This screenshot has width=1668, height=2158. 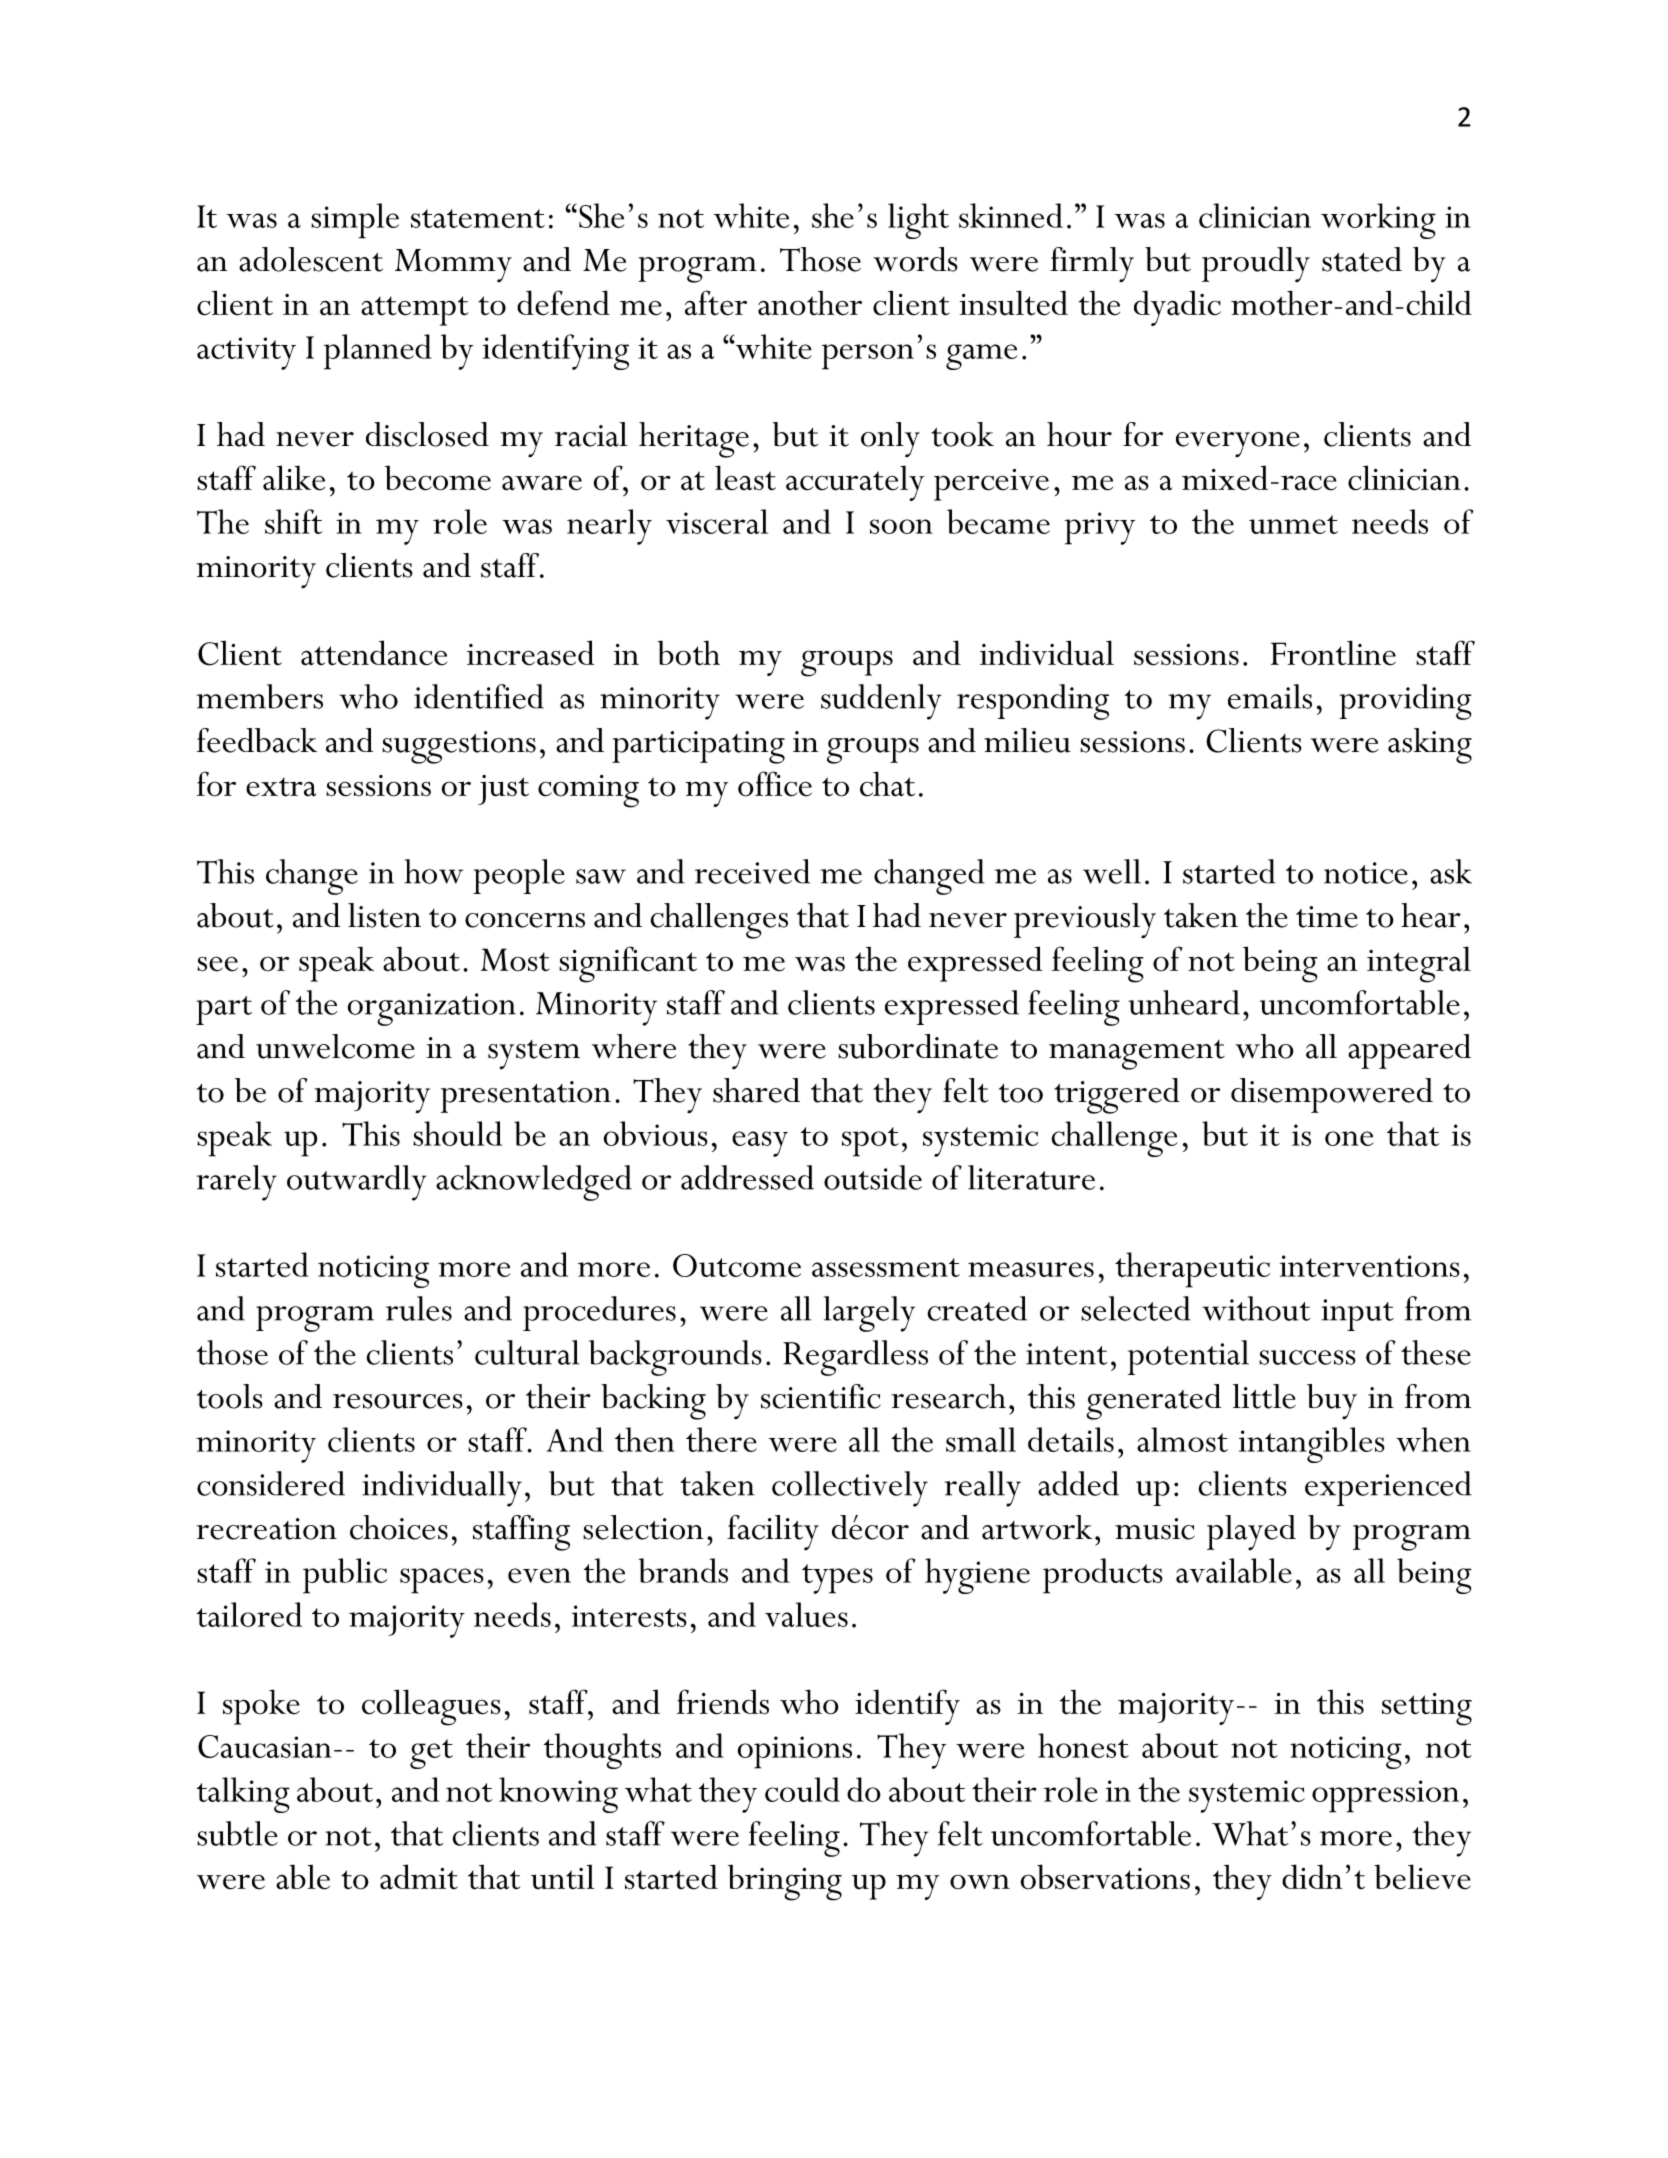 What do you see at coordinates (335, 1046) in the screenshot?
I see `unwelcome` at bounding box center [335, 1046].
